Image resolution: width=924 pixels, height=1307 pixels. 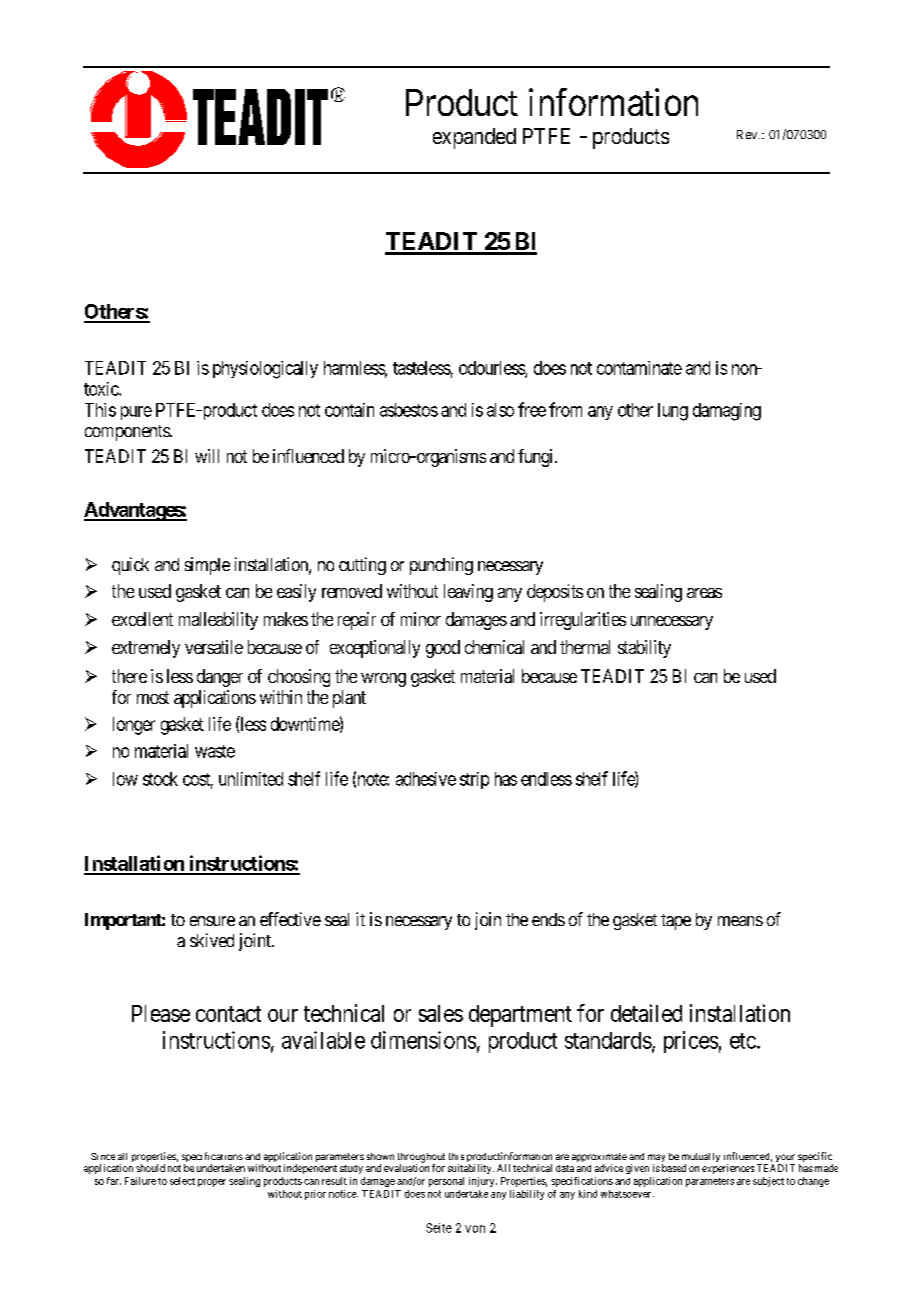 I want to click on danger, so click(x=220, y=678).
